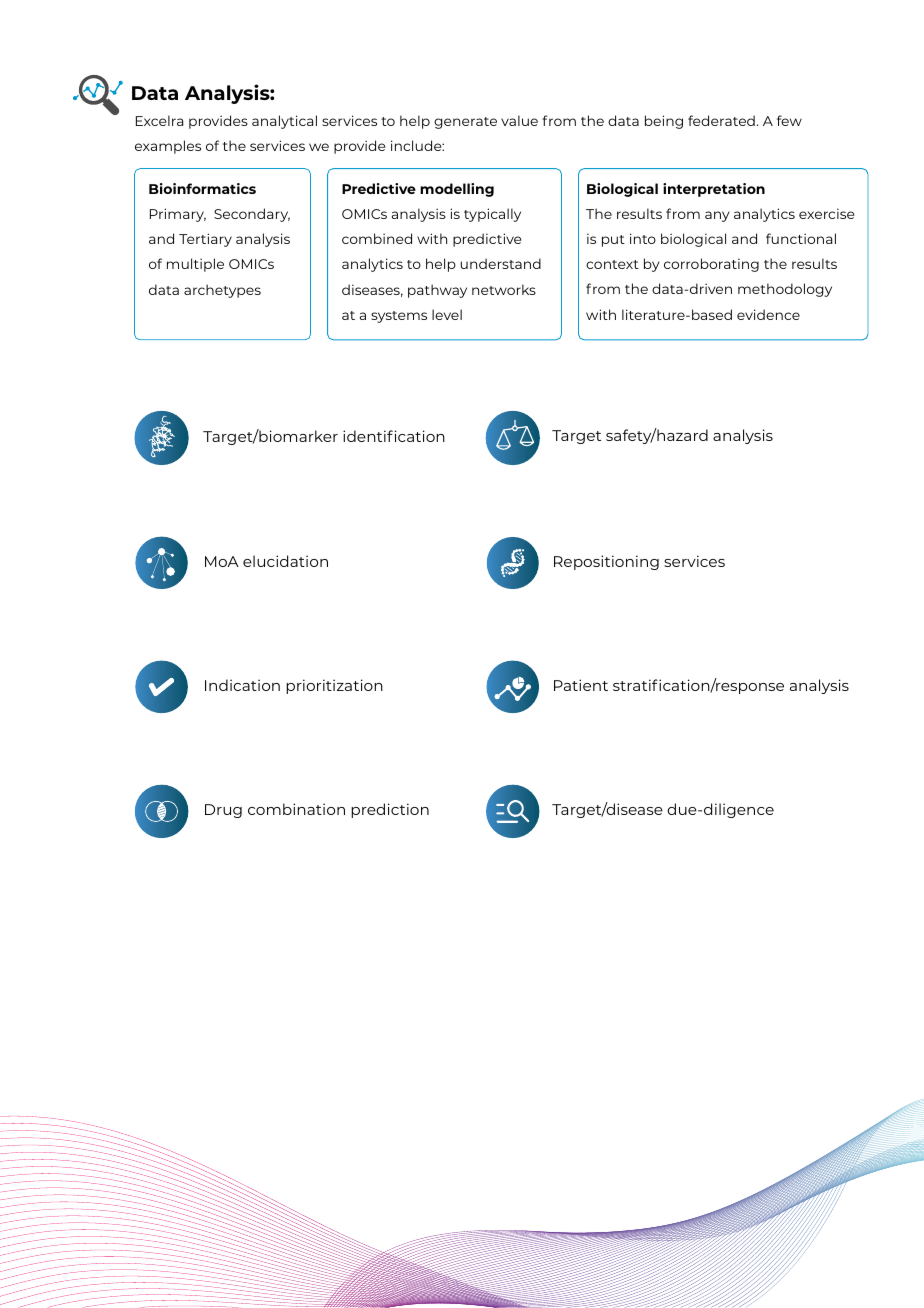 This image has height=1308, width=924. What do you see at coordinates (284, 122) in the image?
I see `analytical` at bounding box center [284, 122].
